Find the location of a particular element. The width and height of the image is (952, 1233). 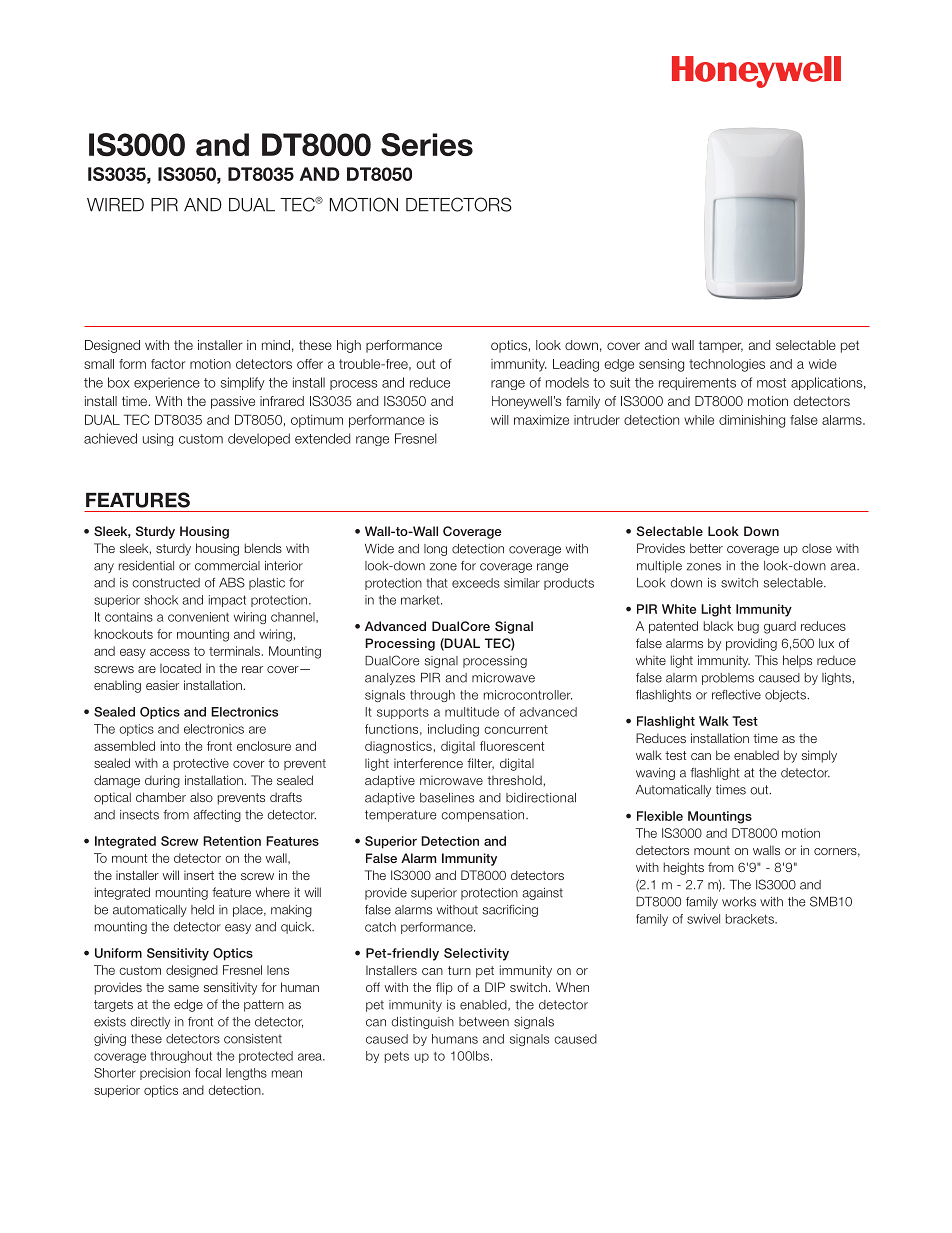

WIRED is located at coordinates (115, 205).
